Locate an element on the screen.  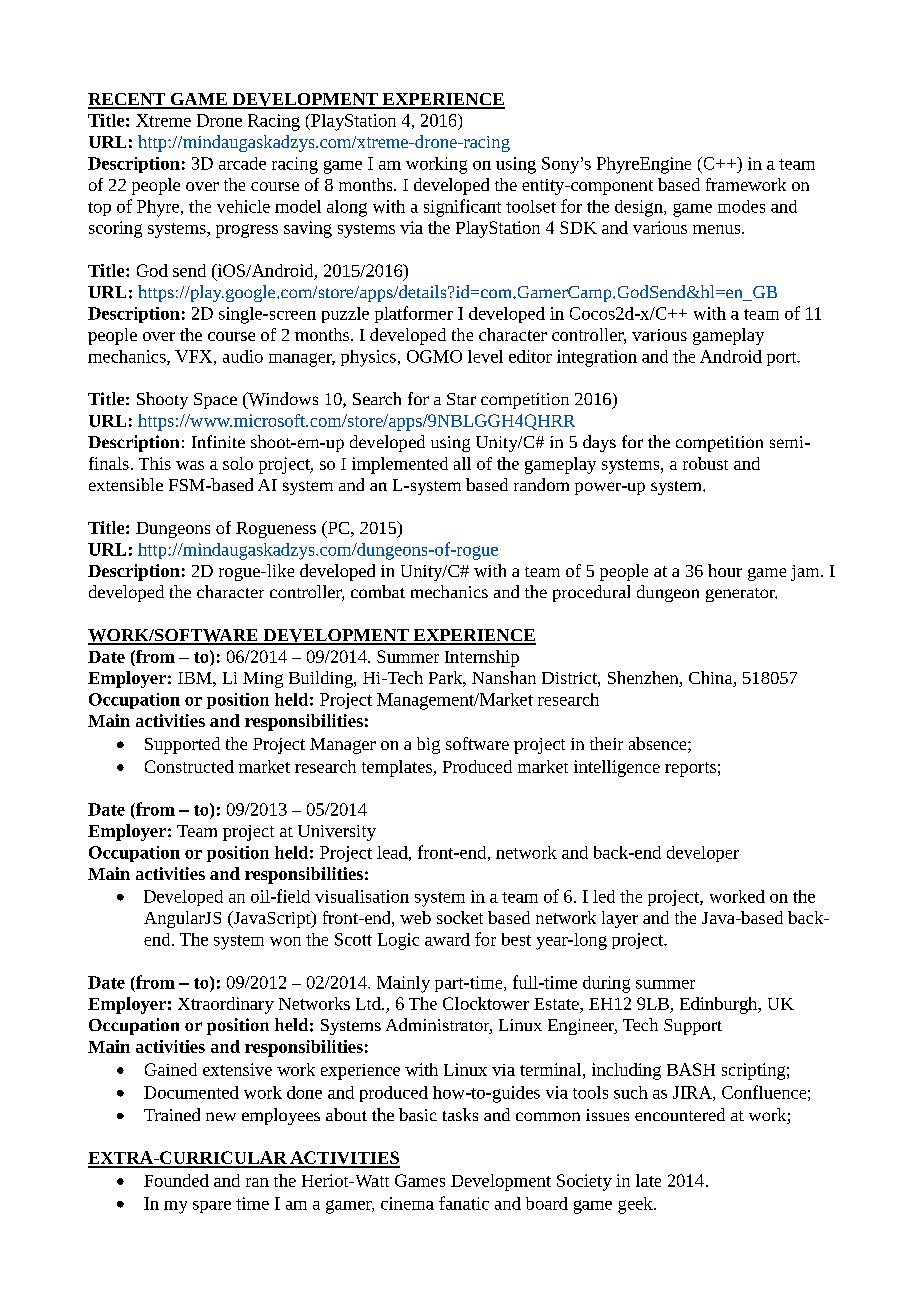
Ming is located at coordinates (263, 680).
